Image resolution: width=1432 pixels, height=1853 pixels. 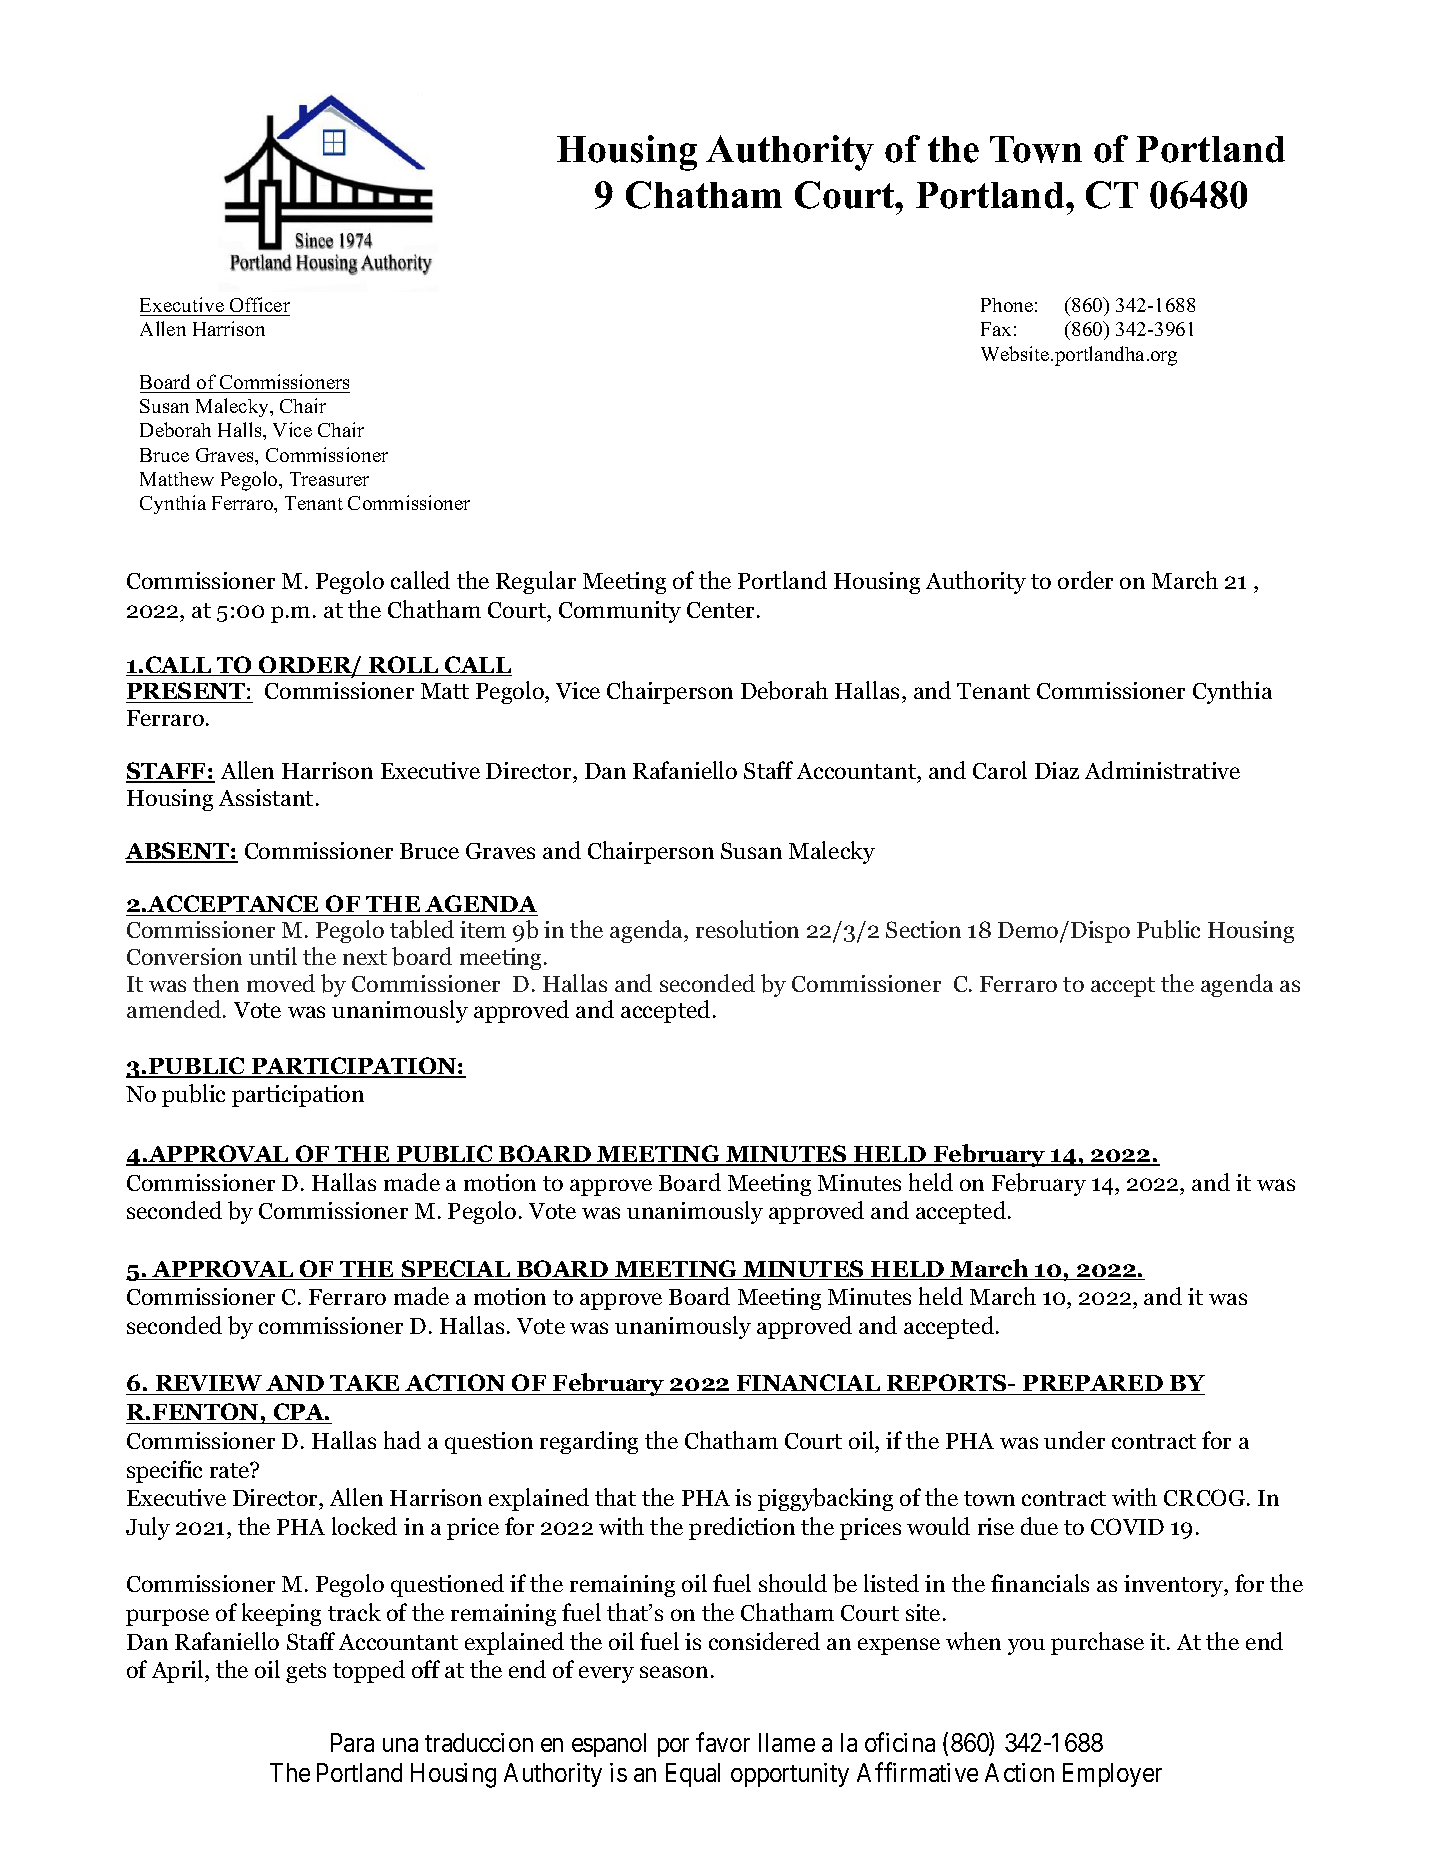 What do you see at coordinates (747, 929) in the screenshot?
I see `resolution` at bounding box center [747, 929].
